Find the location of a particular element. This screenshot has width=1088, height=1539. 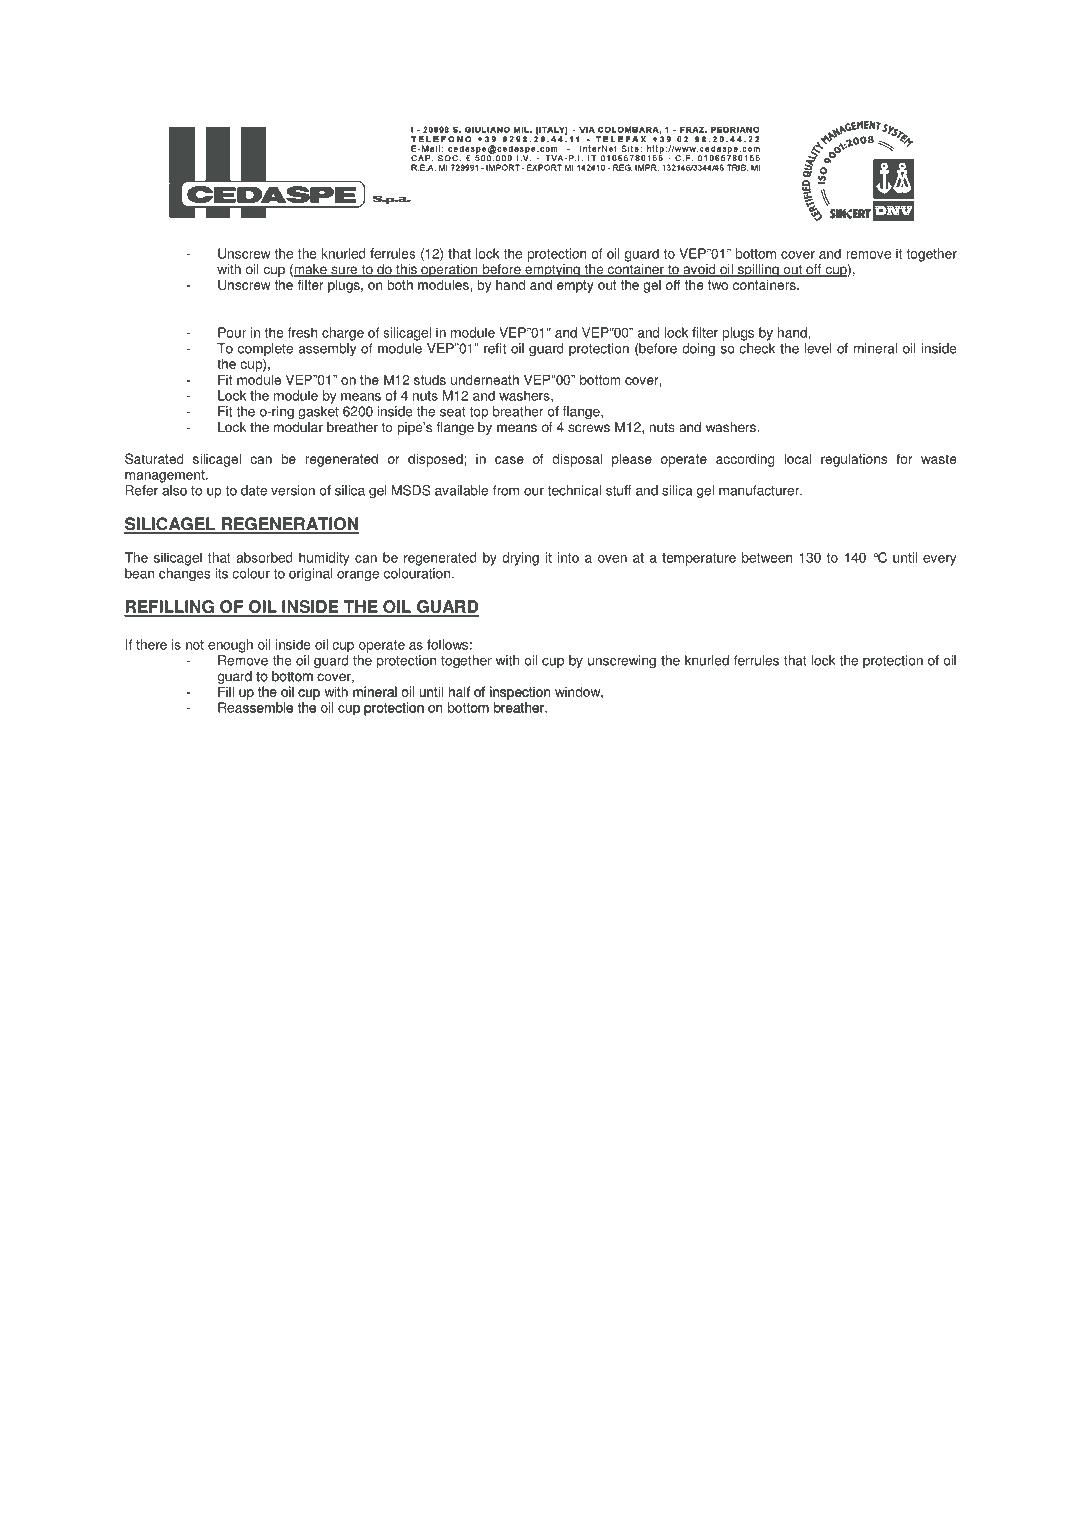

operation is located at coordinates (449, 272).
